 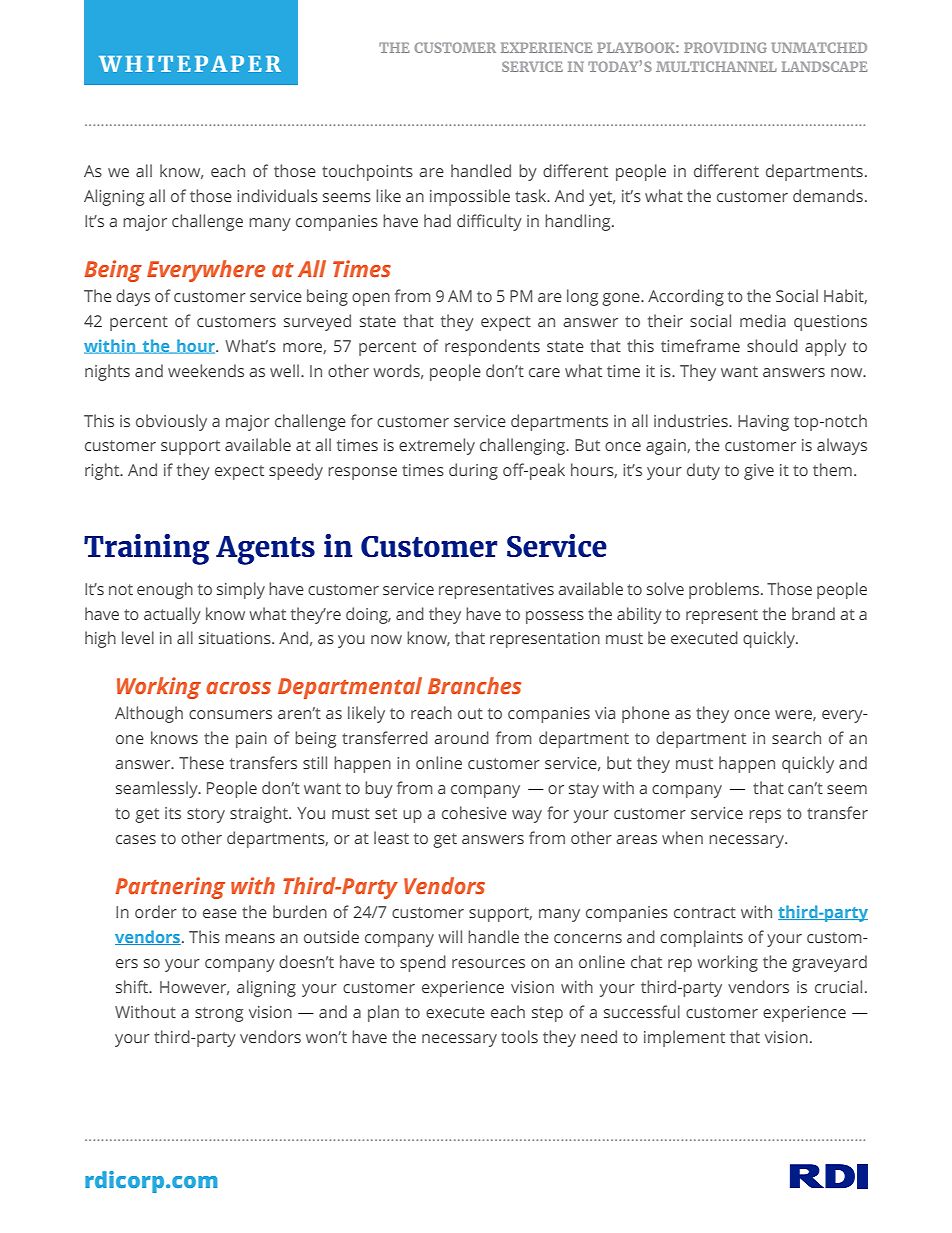 I want to click on search, so click(x=796, y=737).
